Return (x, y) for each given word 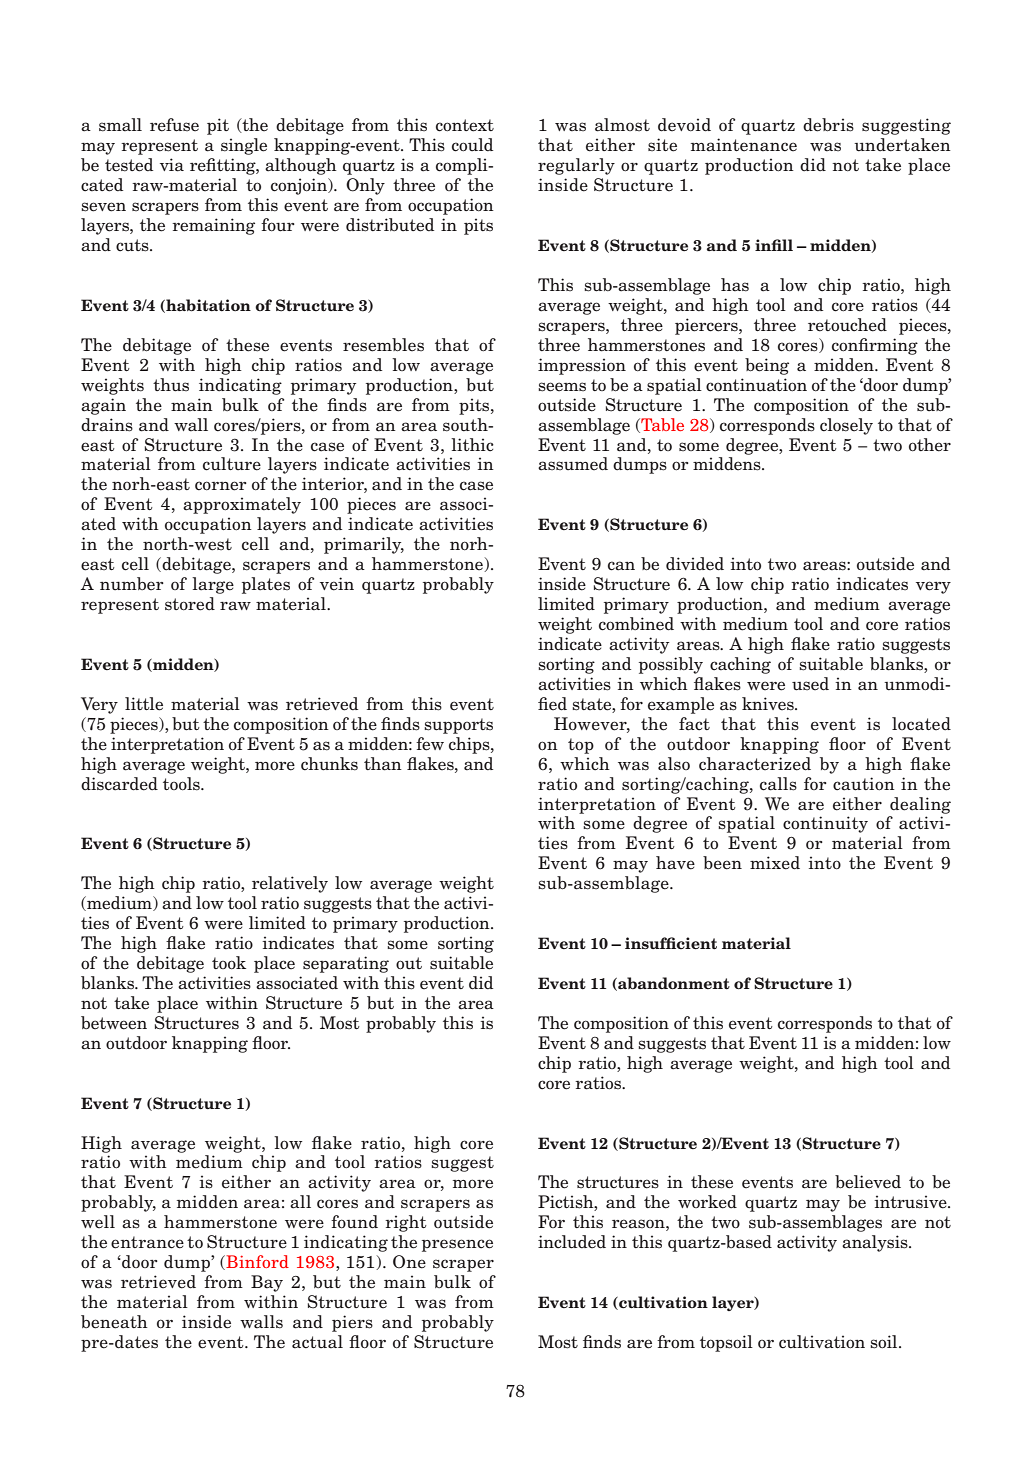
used (810, 684)
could (472, 145)
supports (458, 726)
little (144, 704)
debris (828, 125)
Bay (267, 1283)
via (172, 165)
